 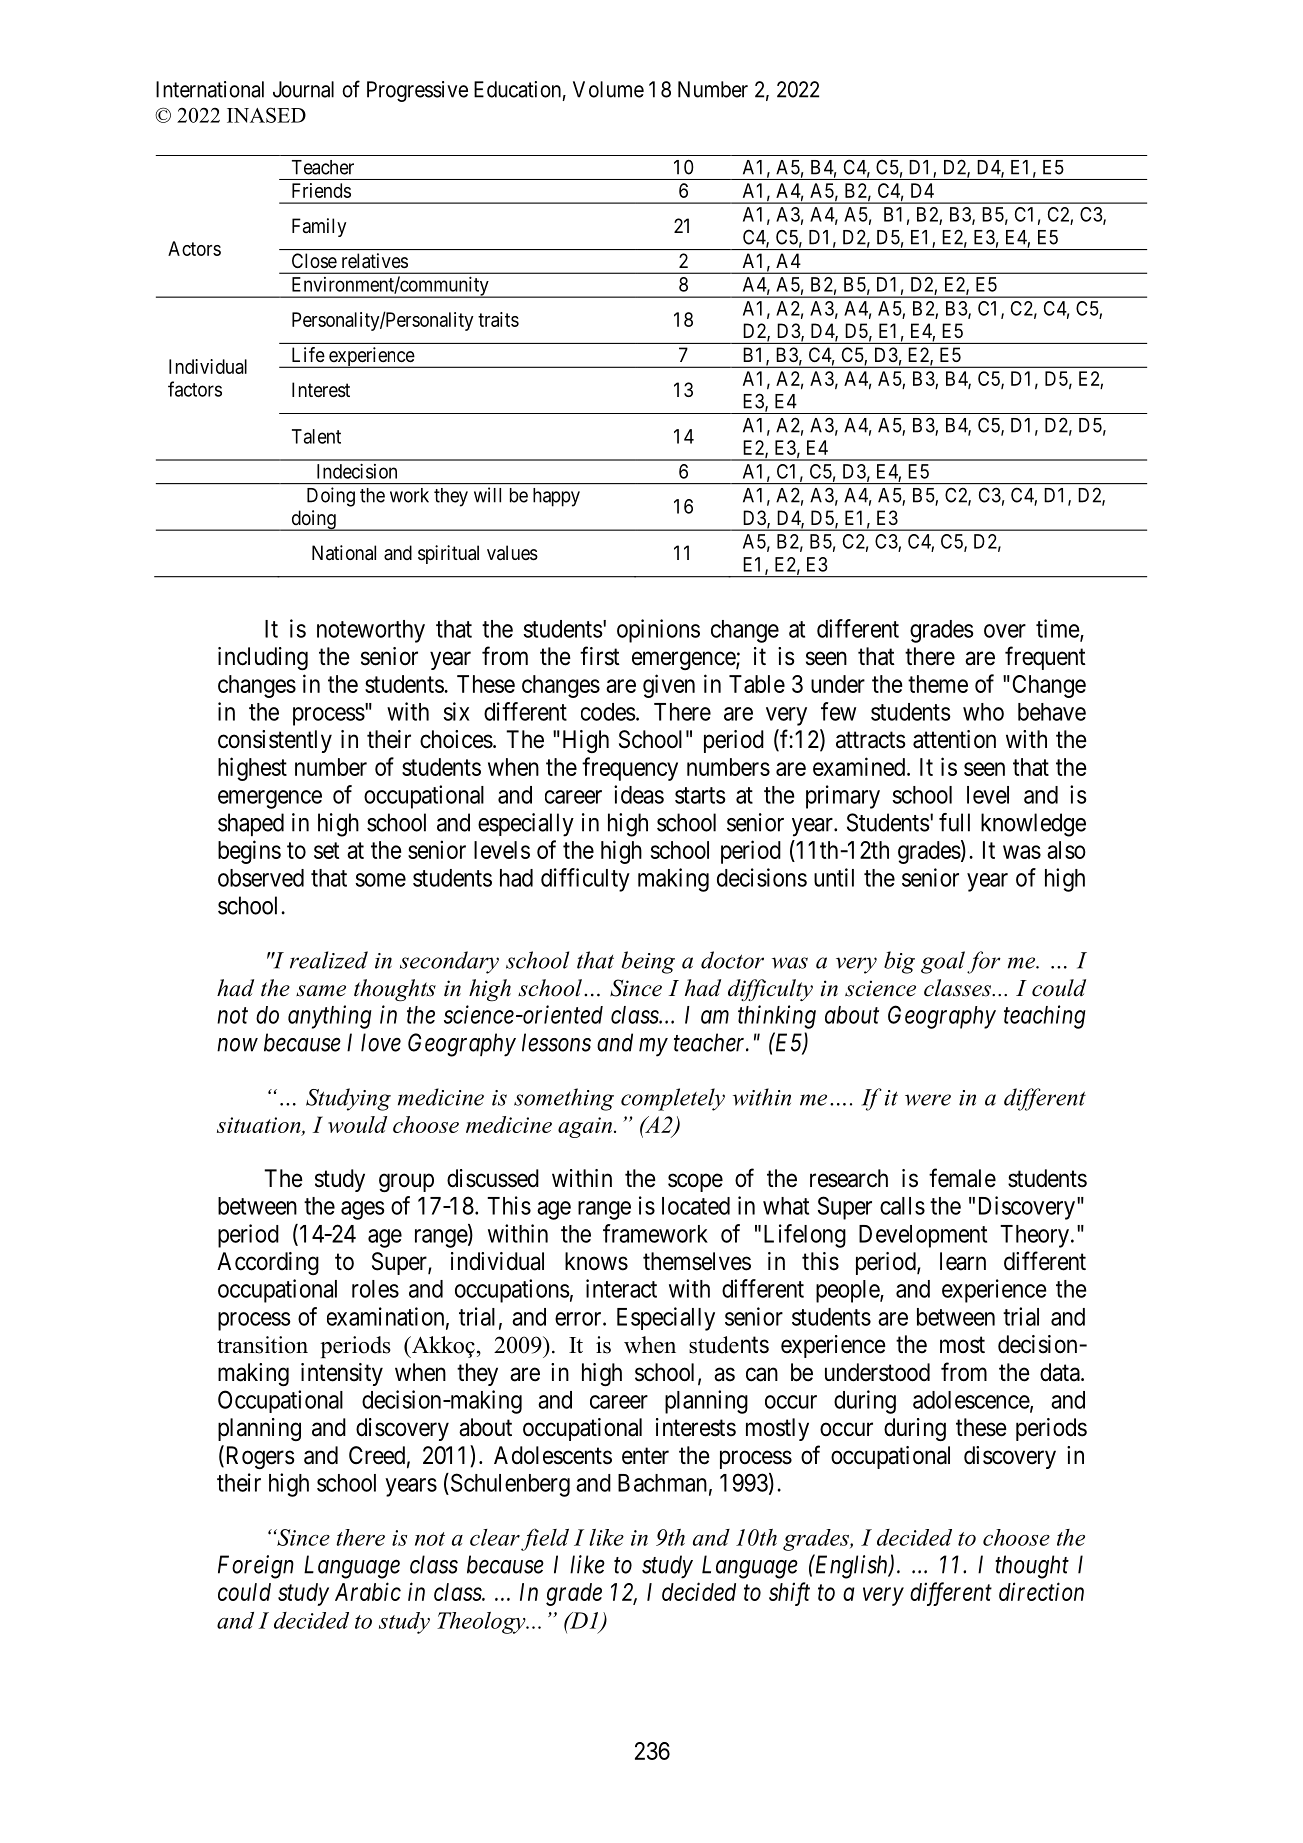 What do you see at coordinates (662, 1483) in the image?
I see `Bachman` at bounding box center [662, 1483].
